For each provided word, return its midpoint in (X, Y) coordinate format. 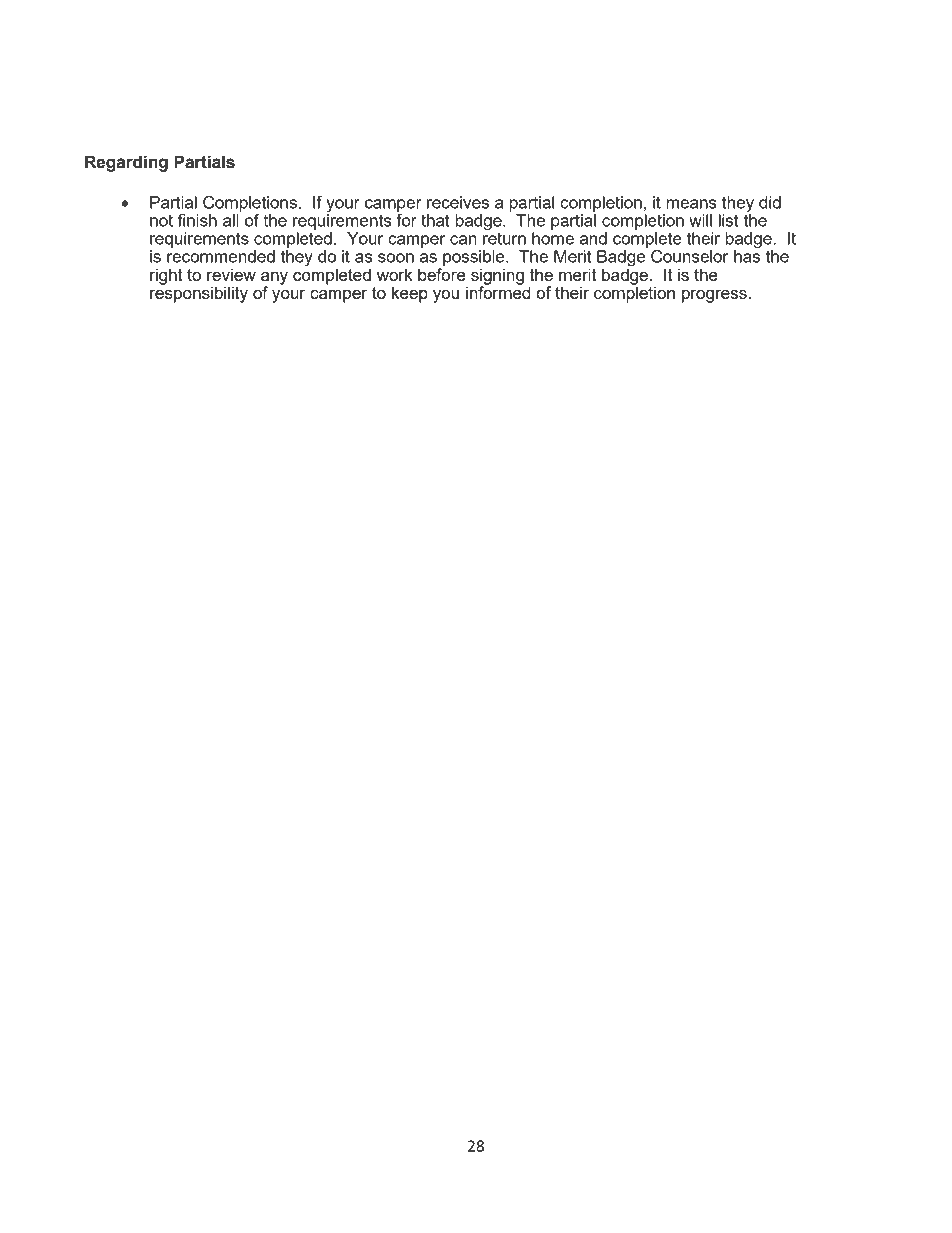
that (435, 220)
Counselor (689, 256)
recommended (221, 256)
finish (197, 220)
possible (474, 259)
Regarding (126, 163)
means (691, 204)
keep (410, 294)
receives (458, 202)
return (504, 237)
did (770, 202)
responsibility (199, 293)
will (700, 220)
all (231, 220)
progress (714, 296)
